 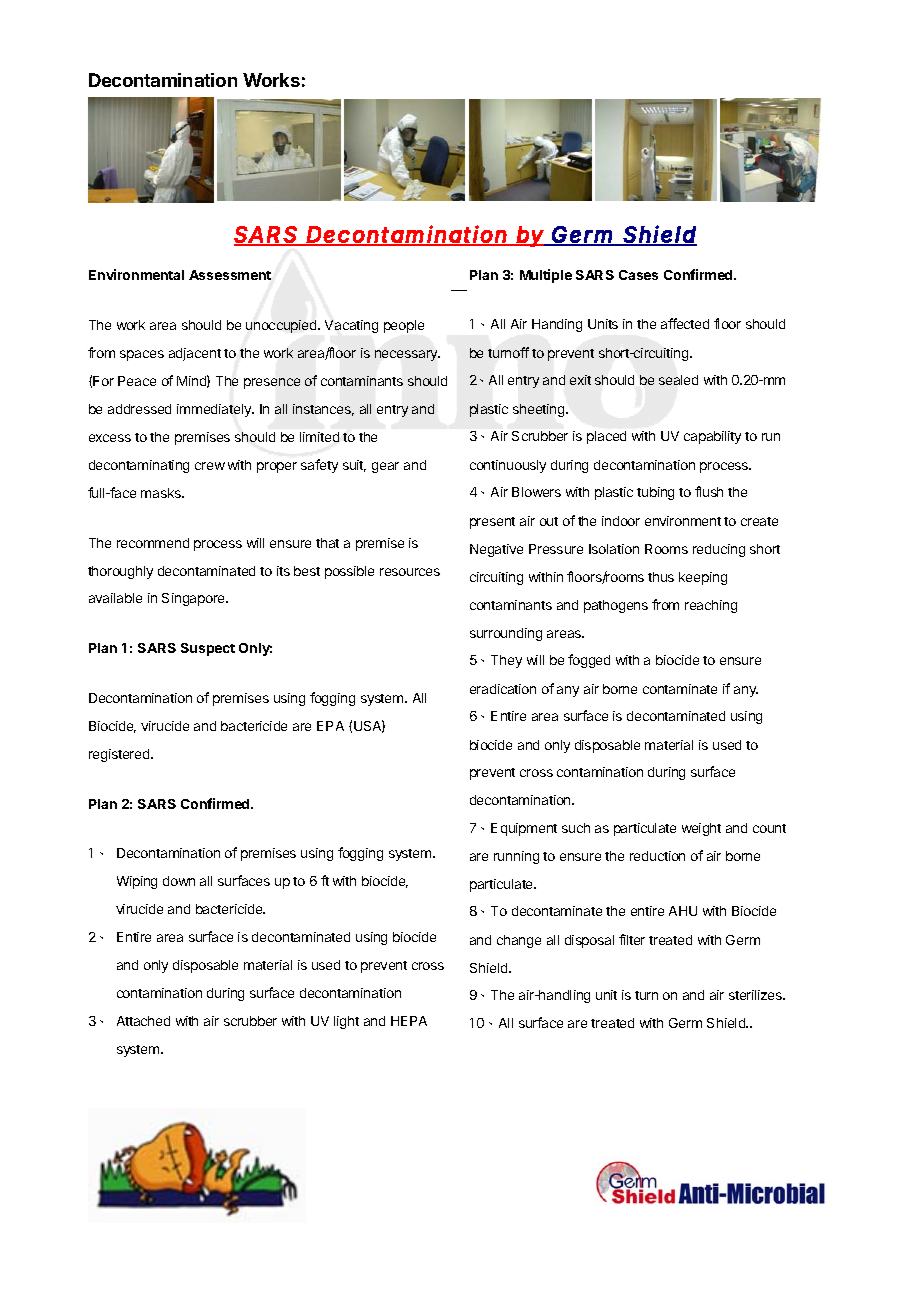 What do you see at coordinates (719, 550) in the screenshot?
I see `reducing` at bounding box center [719, 550].
